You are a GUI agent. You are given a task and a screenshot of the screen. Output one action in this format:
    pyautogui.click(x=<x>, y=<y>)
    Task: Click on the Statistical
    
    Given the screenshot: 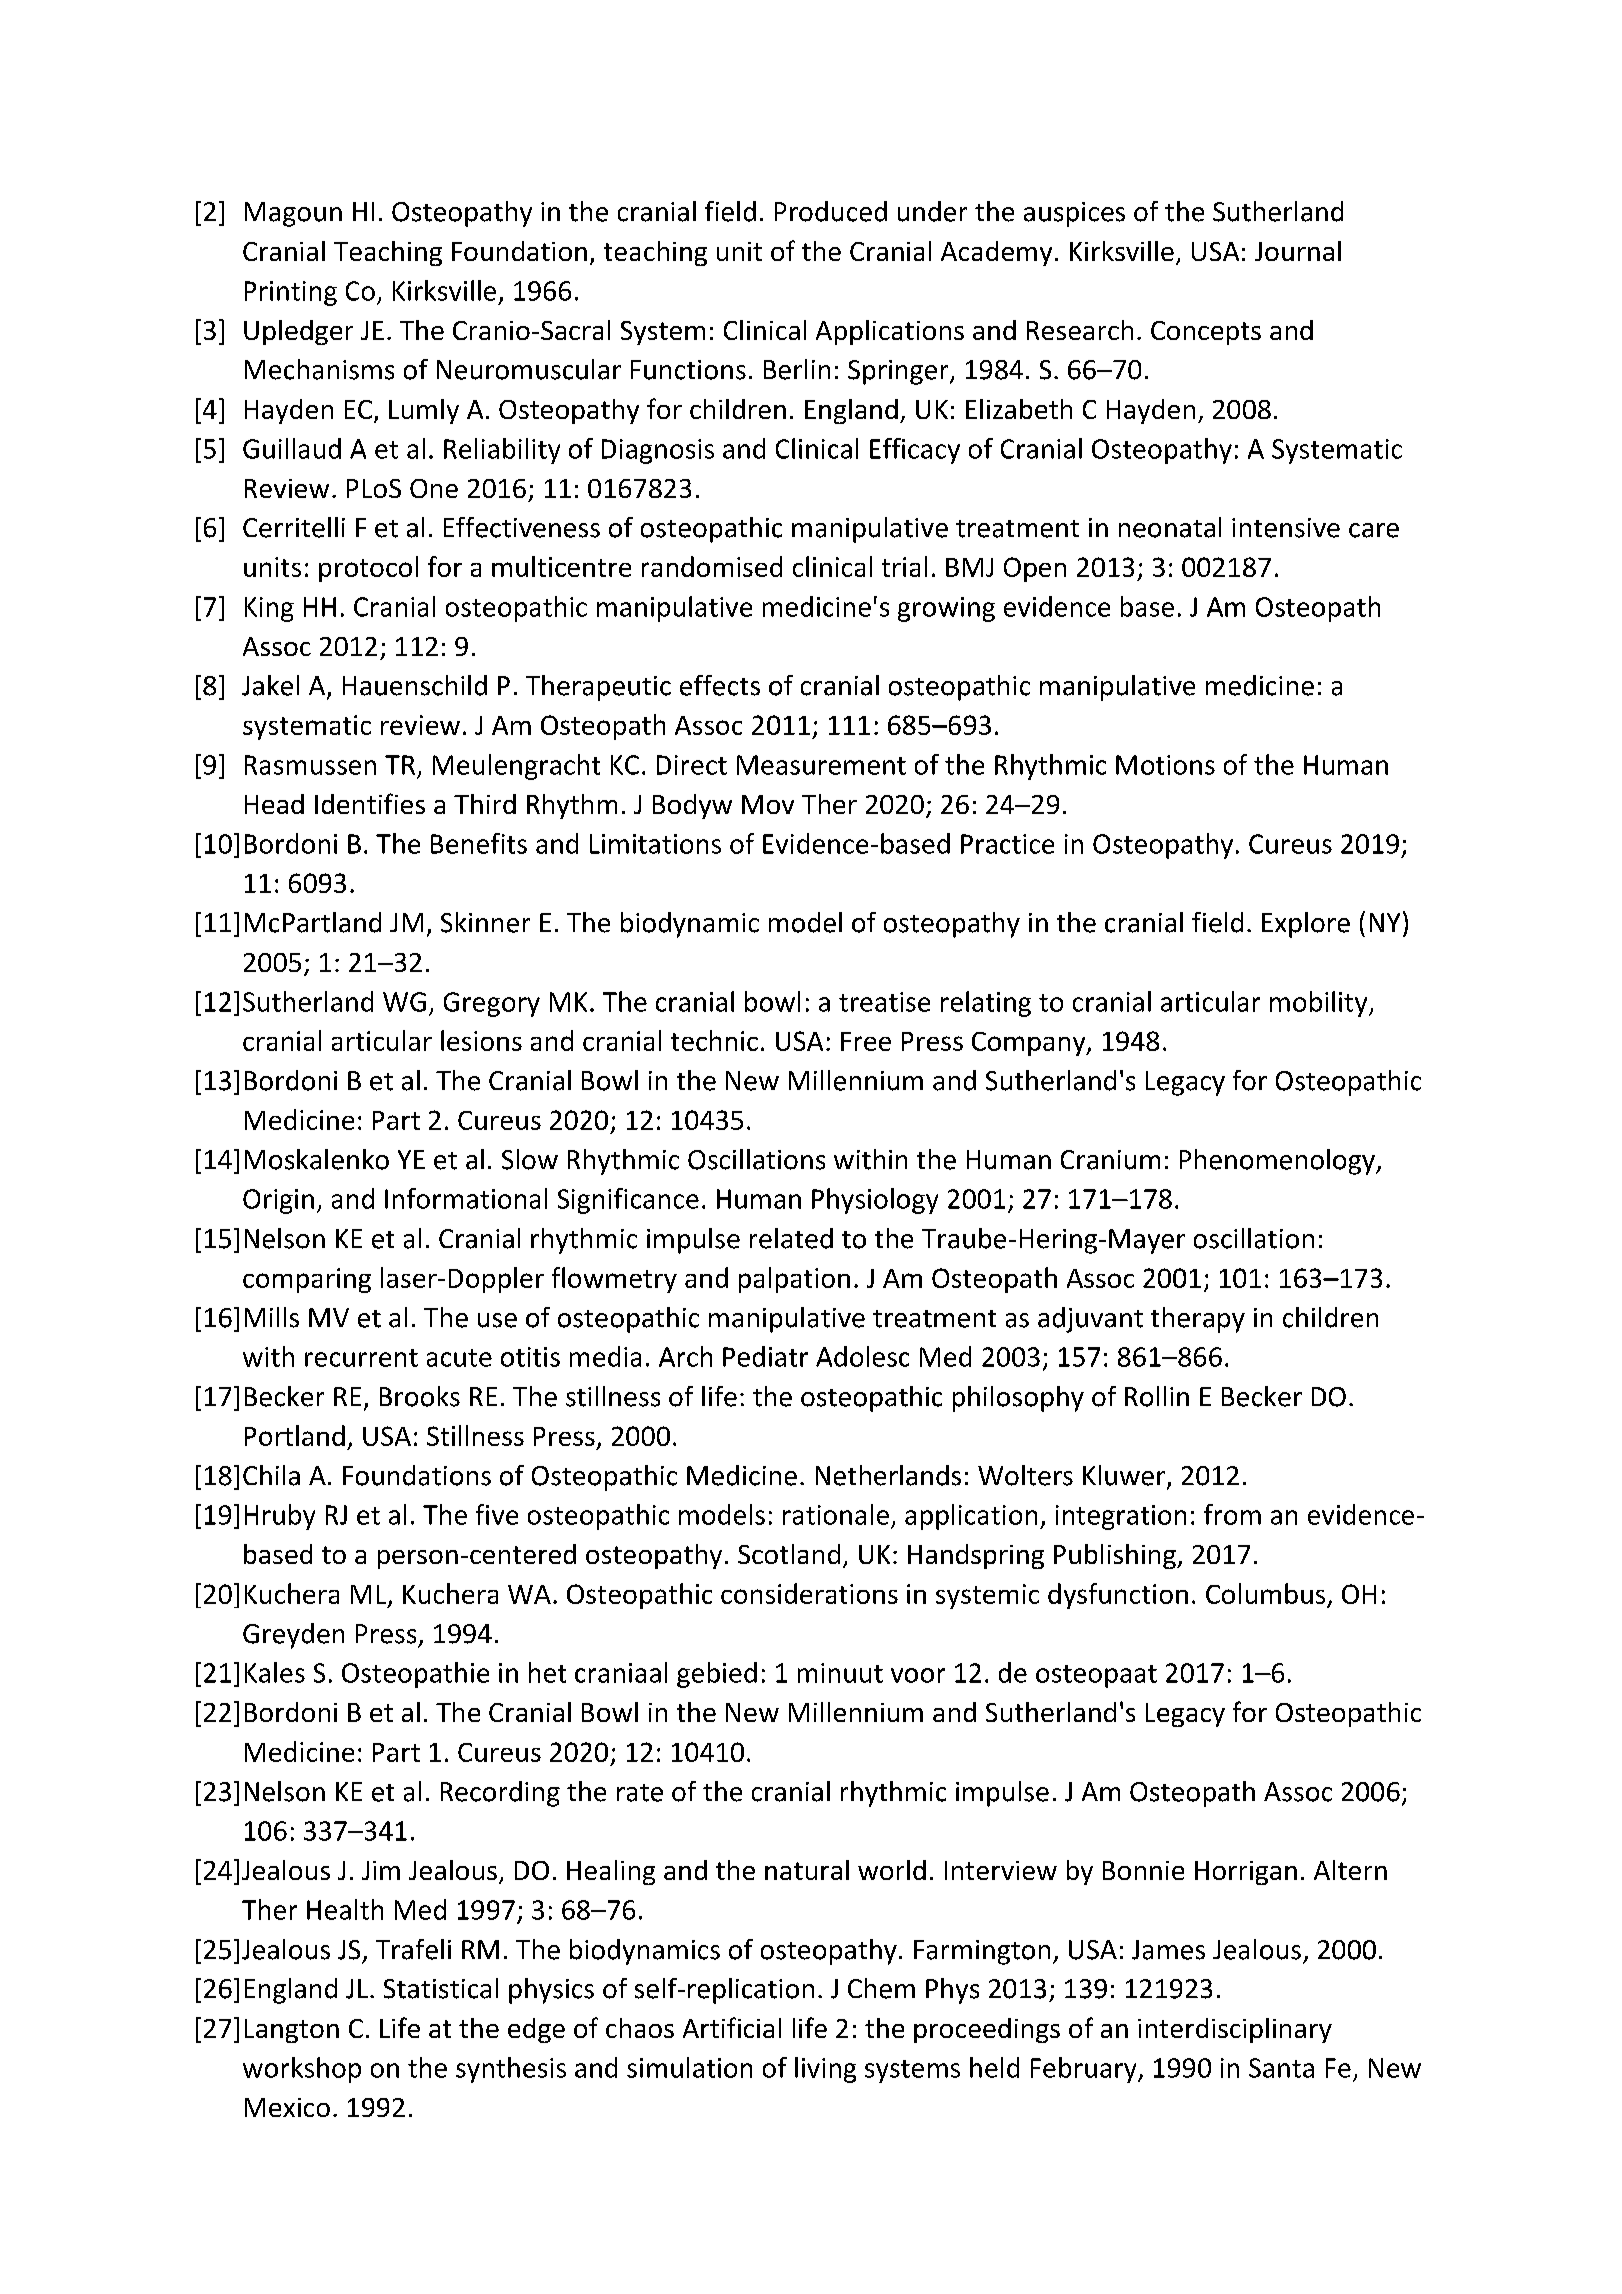 What is the action you would take?
    pyautogui.click(x=441, y=1988)
